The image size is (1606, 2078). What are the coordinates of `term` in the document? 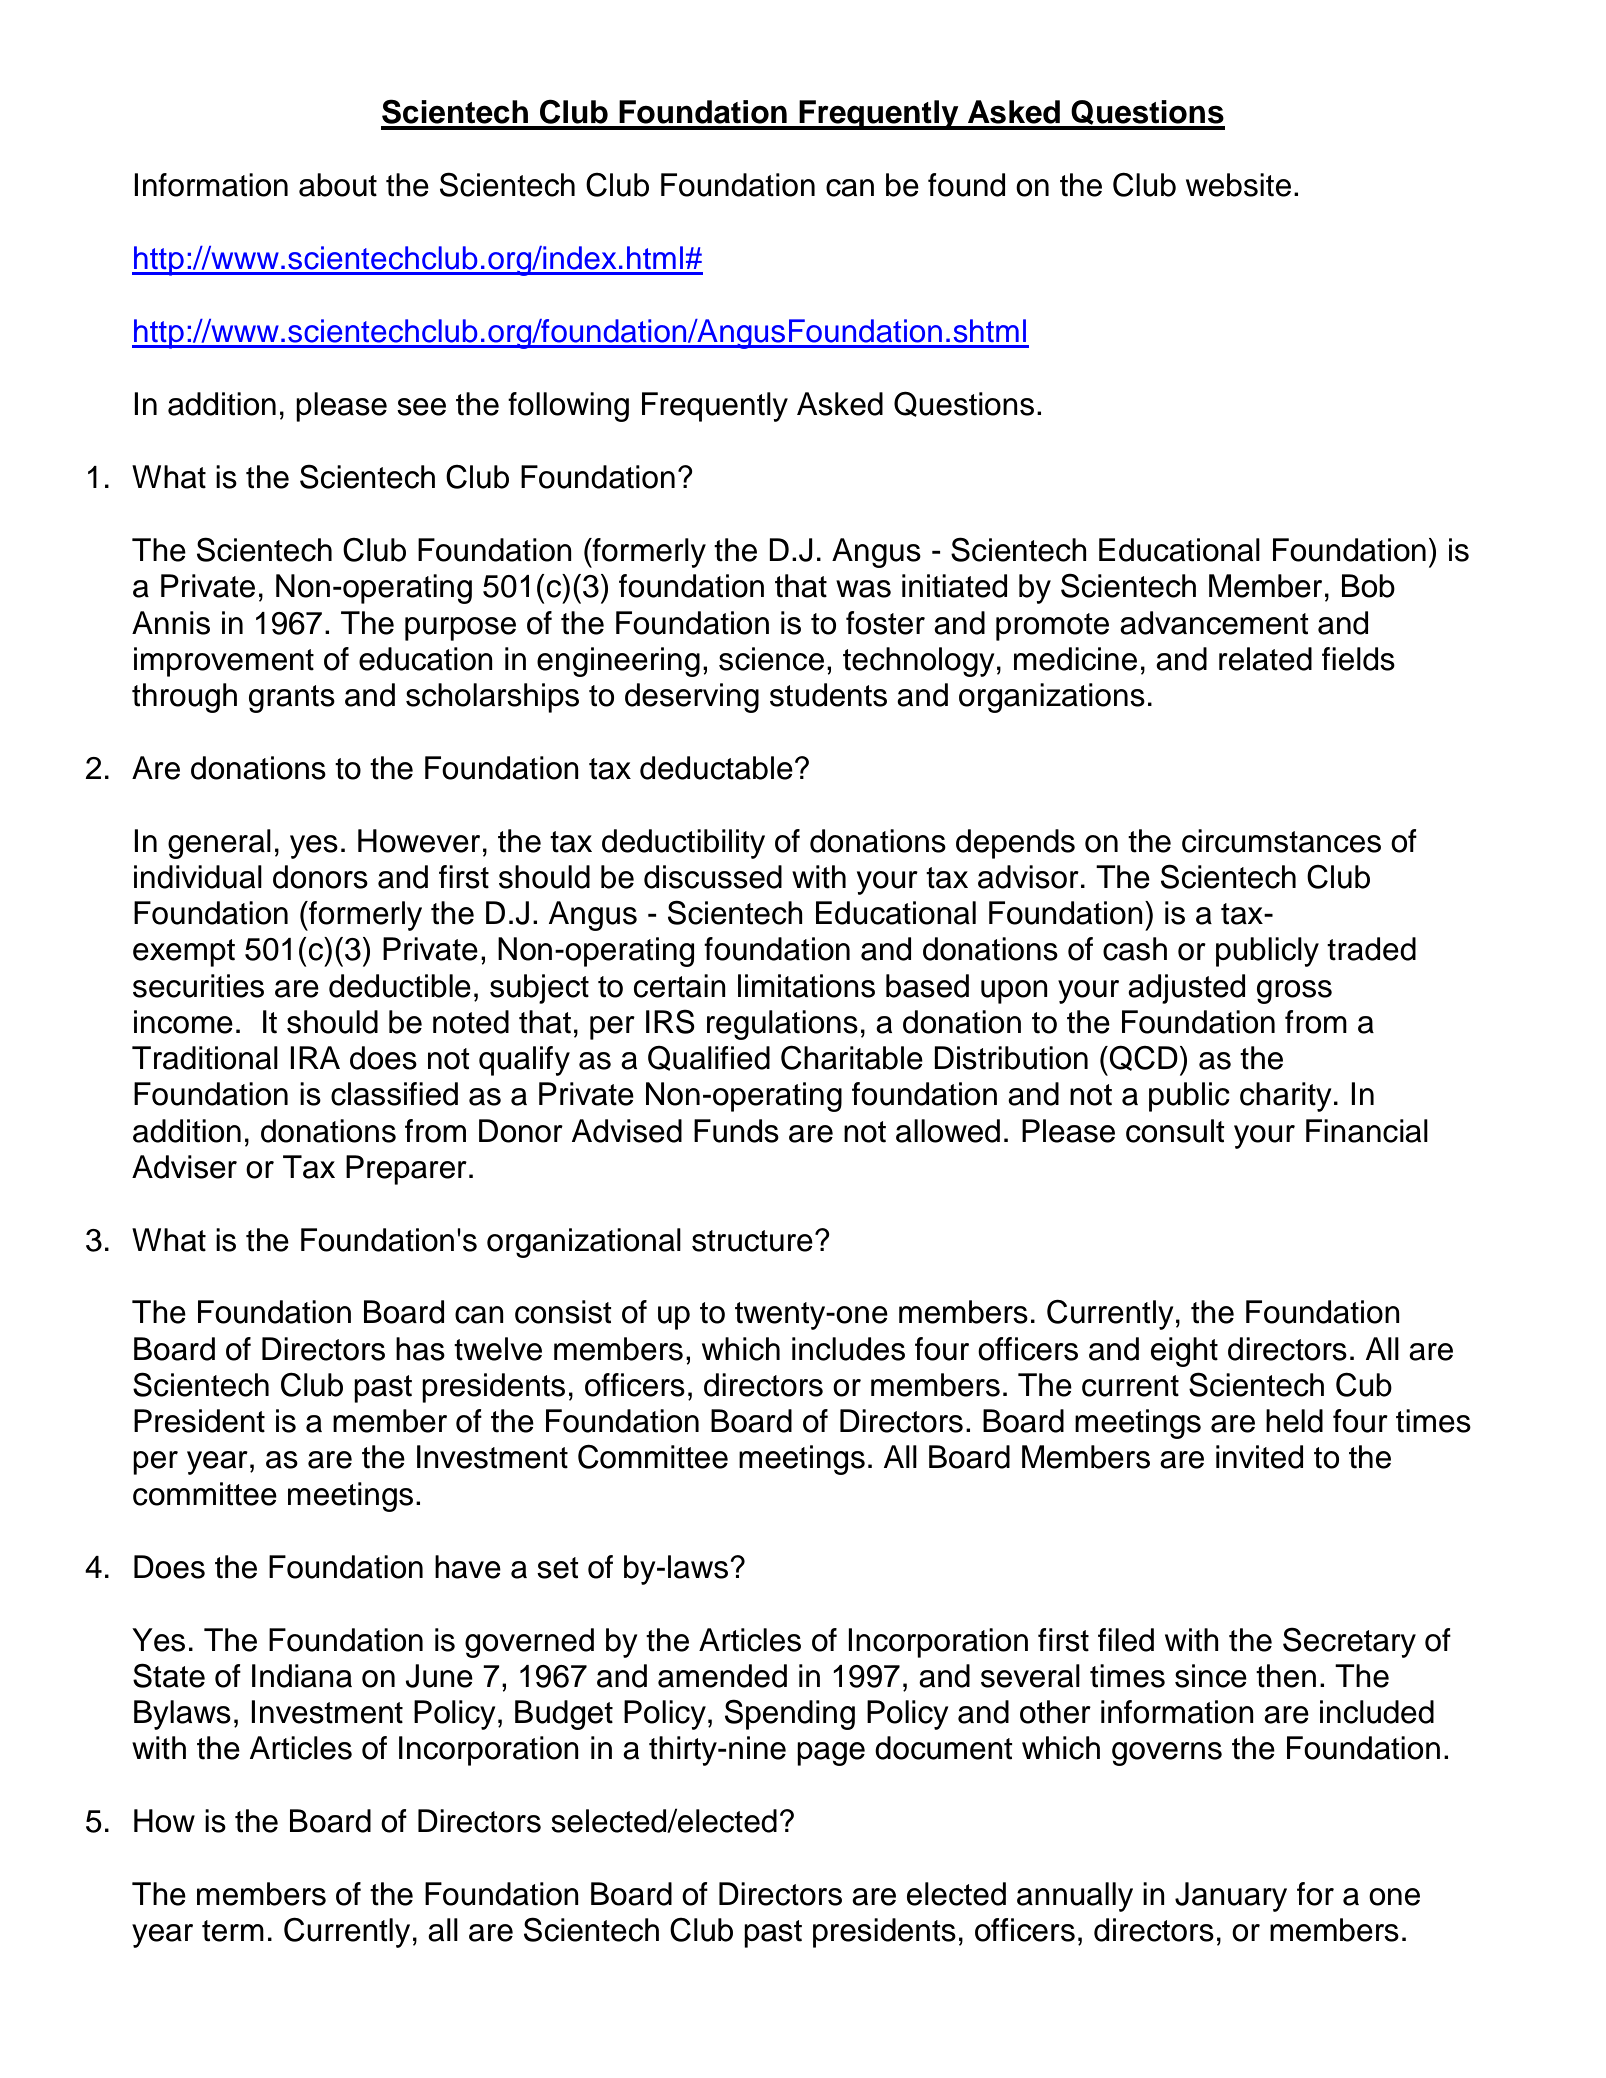 It's located at (233, 1931).
